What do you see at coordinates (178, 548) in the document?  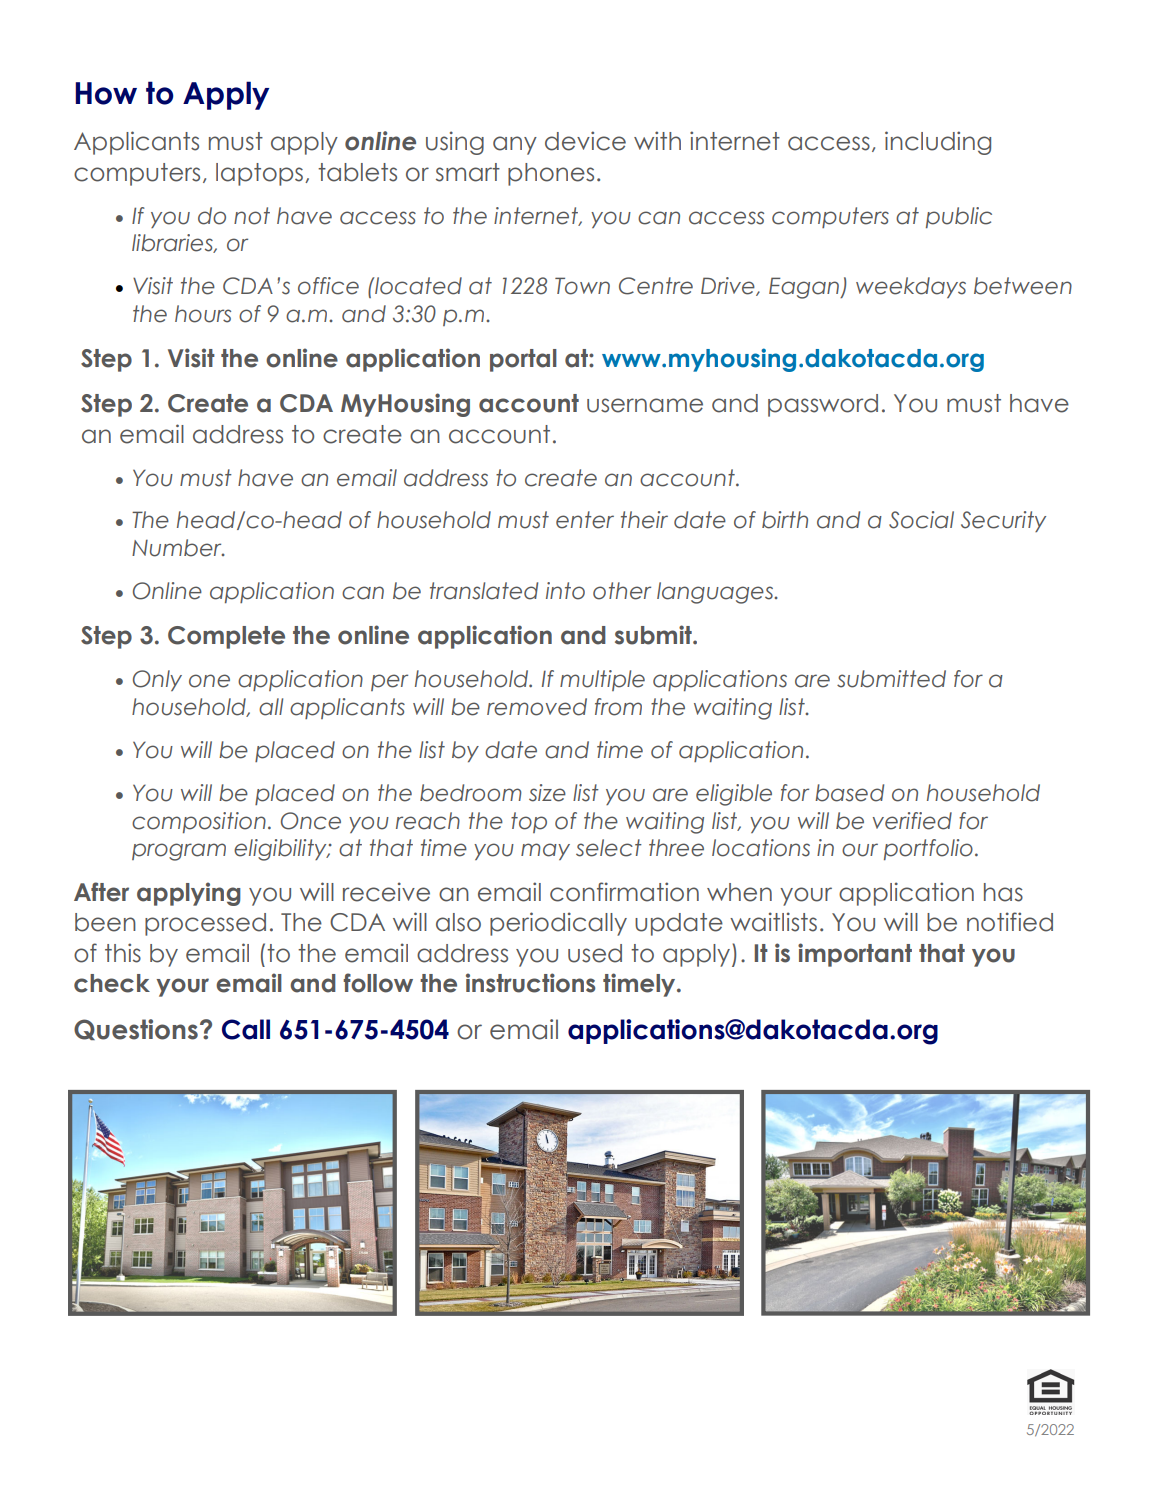 I see `Number` at bounding box center [178, 548].
